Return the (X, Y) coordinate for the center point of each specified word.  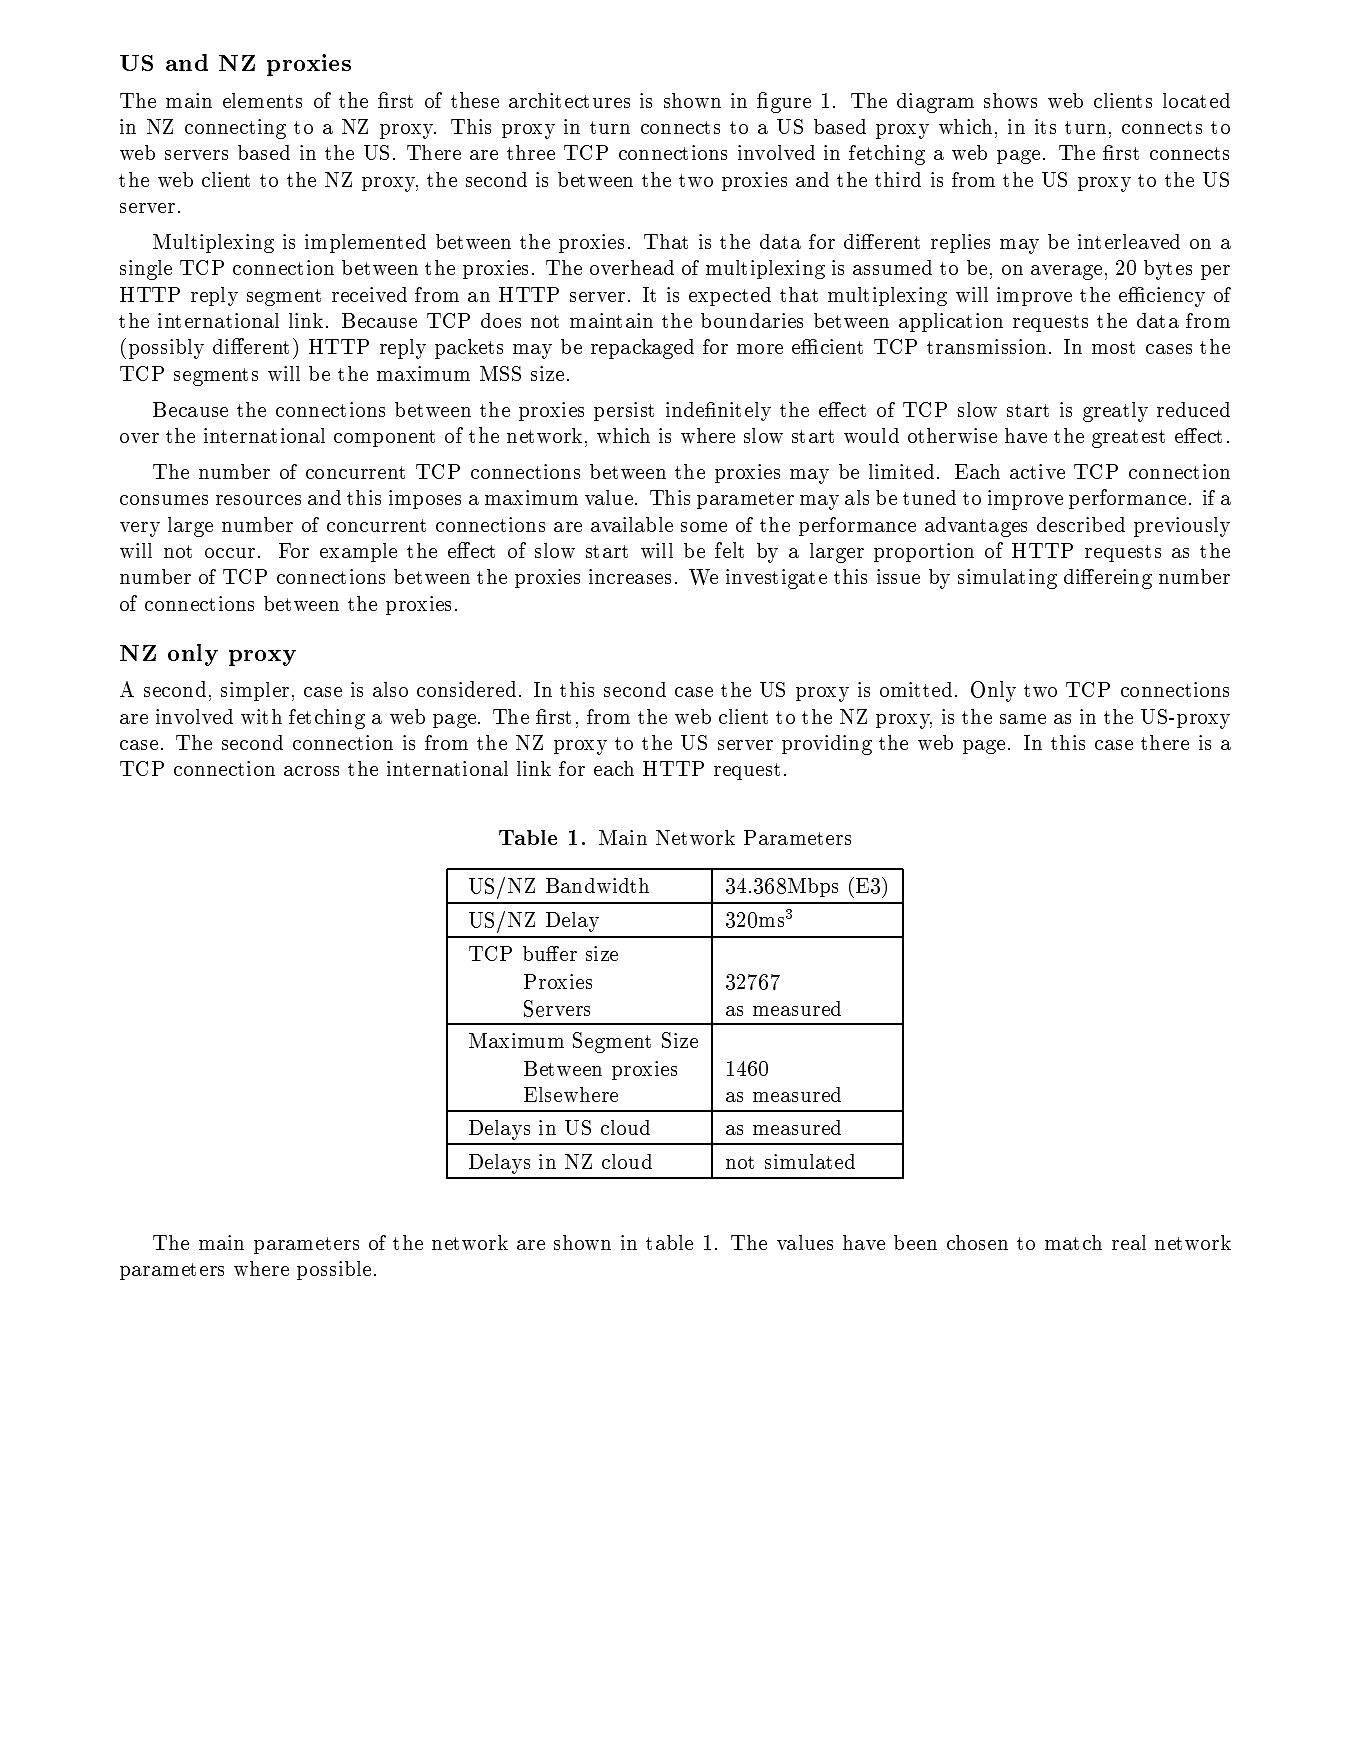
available (632, 524)
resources (258, 500)
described (1081, 524)
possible (334, 1270)
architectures (569, 100)
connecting (235, 129)
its (1045, 126)
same (1023, 719)
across (311, 771)
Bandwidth (597, 885)
